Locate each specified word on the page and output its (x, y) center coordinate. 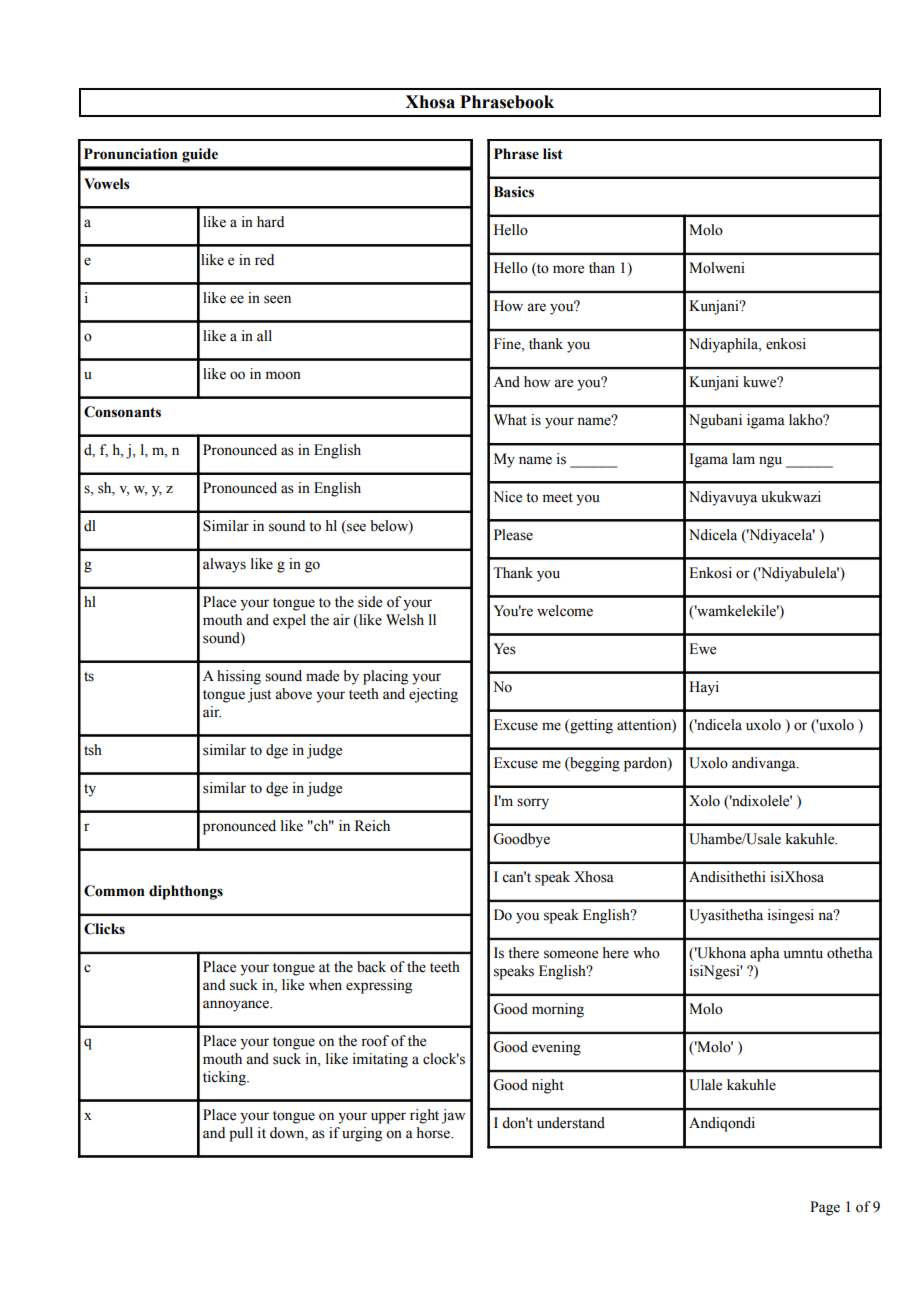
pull (241, 1134)
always (224, 565)
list (553, 154)
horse (434, 1133)
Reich (372, 826)
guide (200, 155)
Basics (514, 192)
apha (765, 954)
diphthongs (186, 892)
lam (743, 458)
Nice (507, 497)
